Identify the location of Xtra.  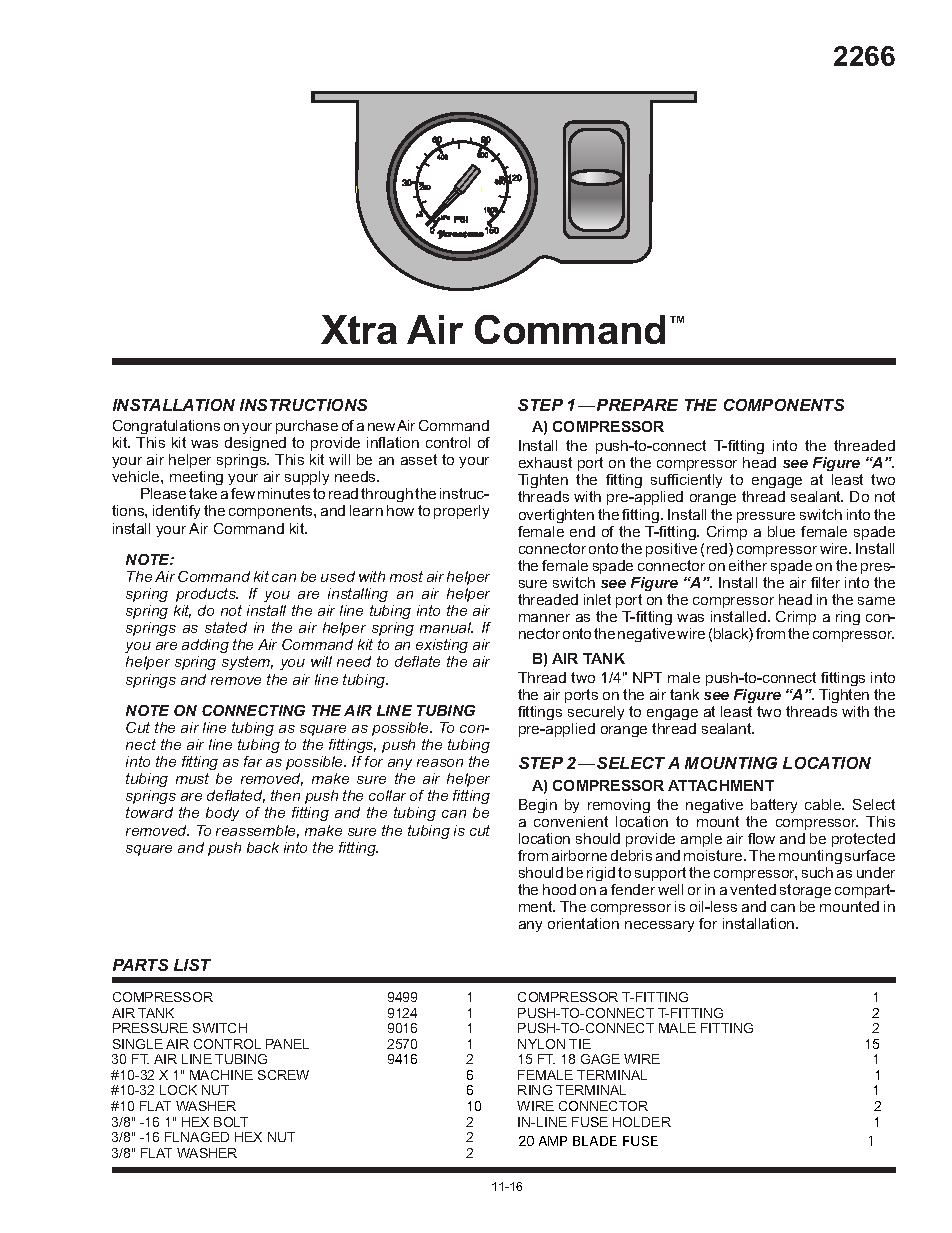
(359, 329).
